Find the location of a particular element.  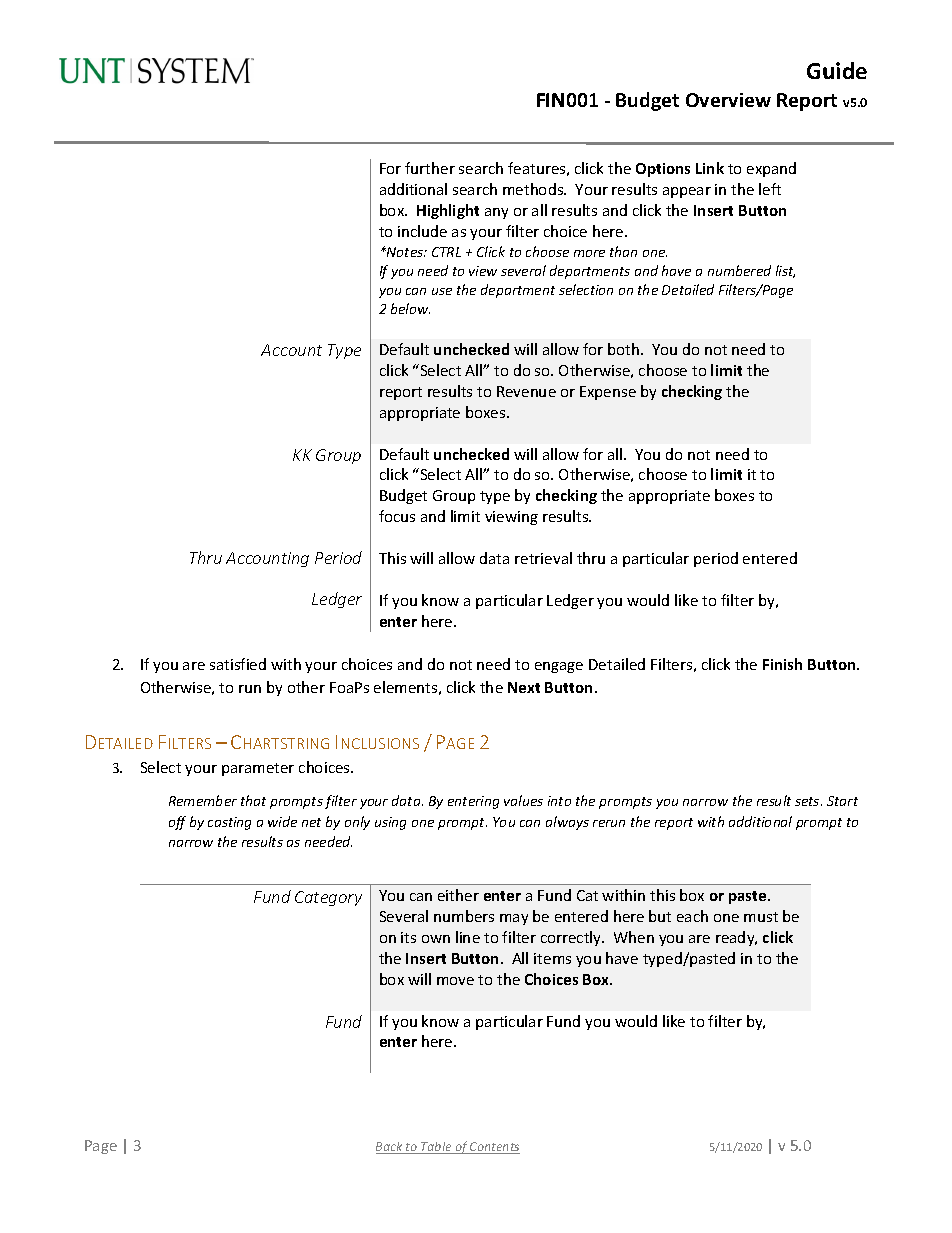

retrieval is located at coordinates (543, 558).
